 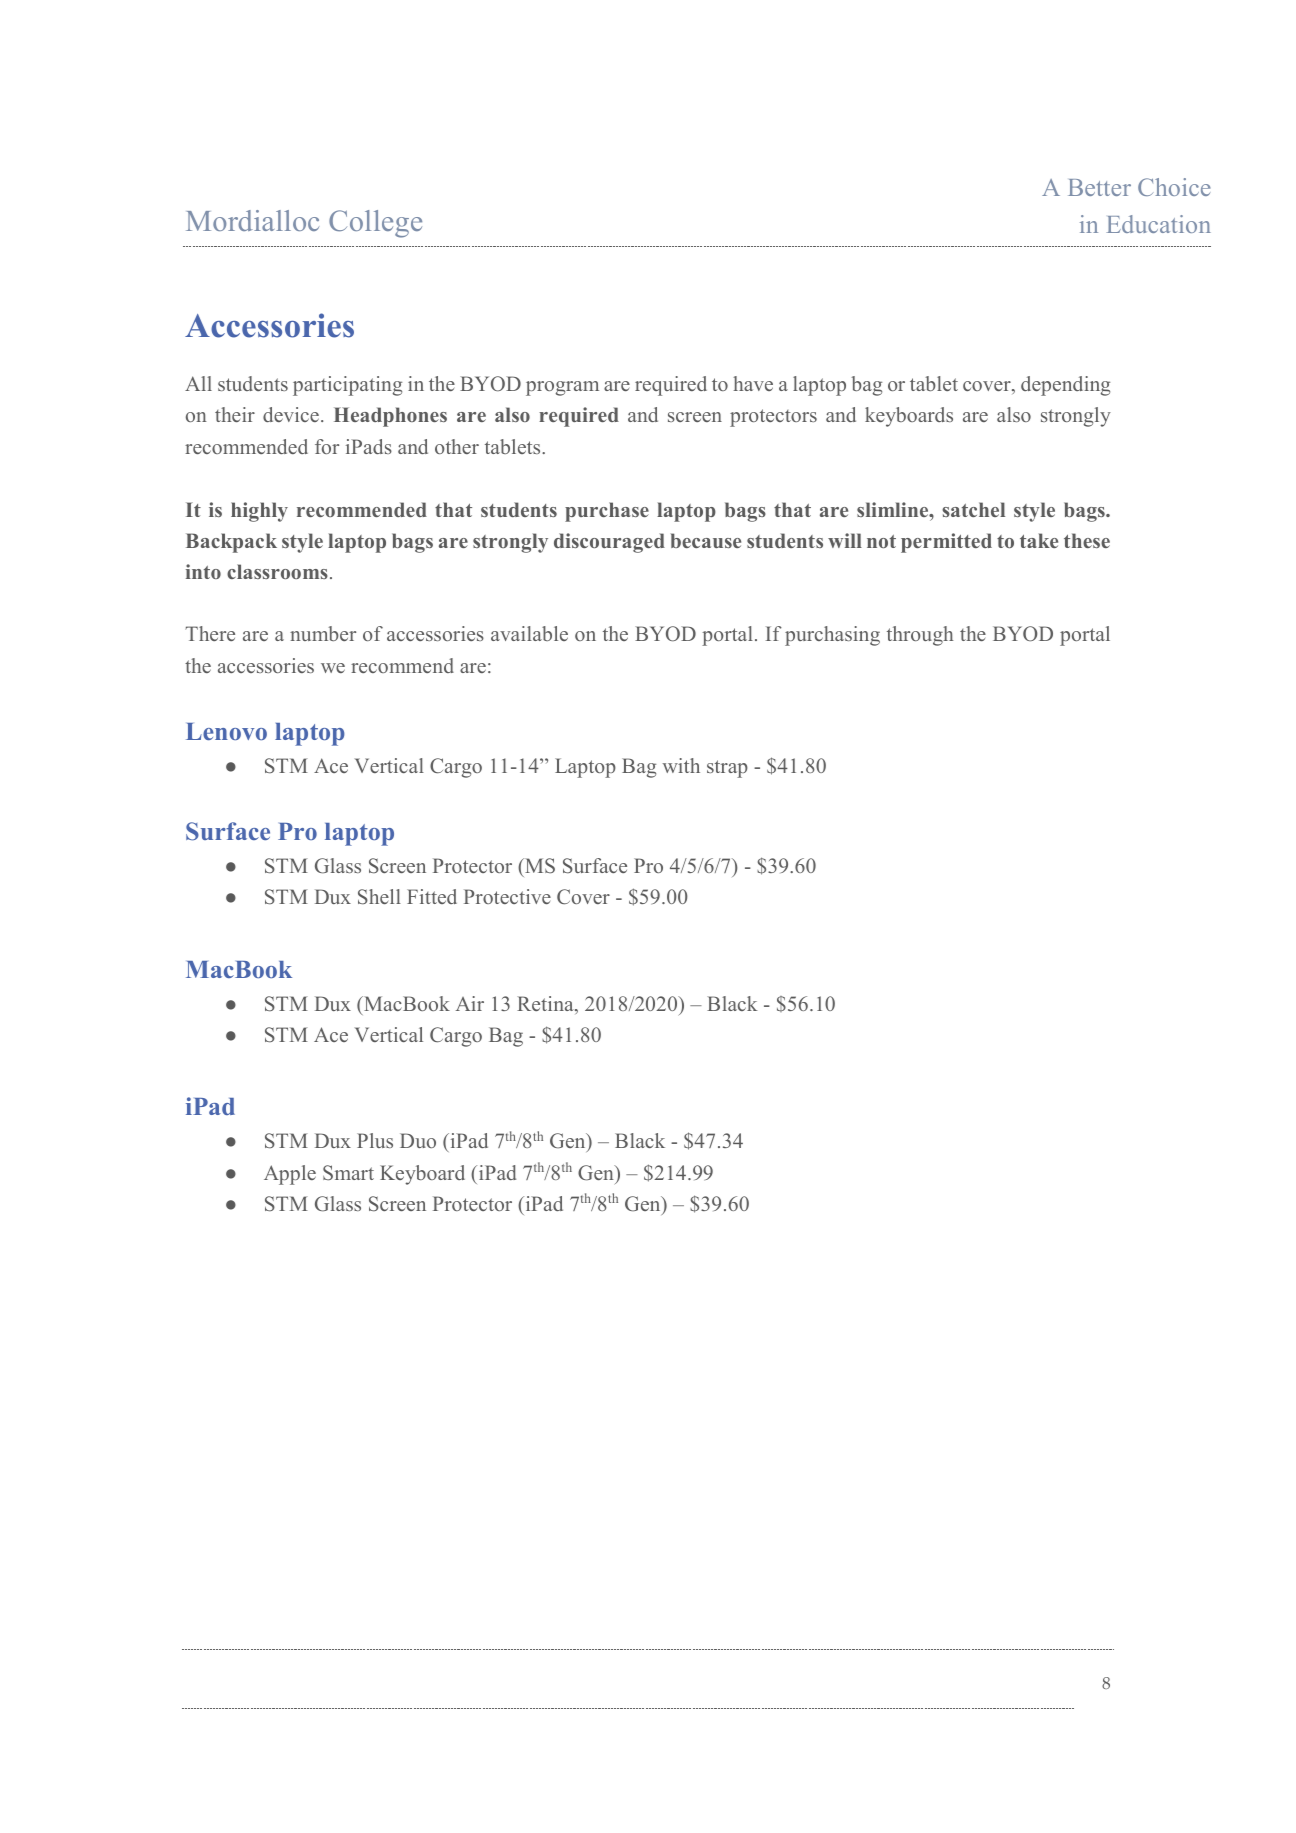 I want to click on through, so click(x=920, y=636).
